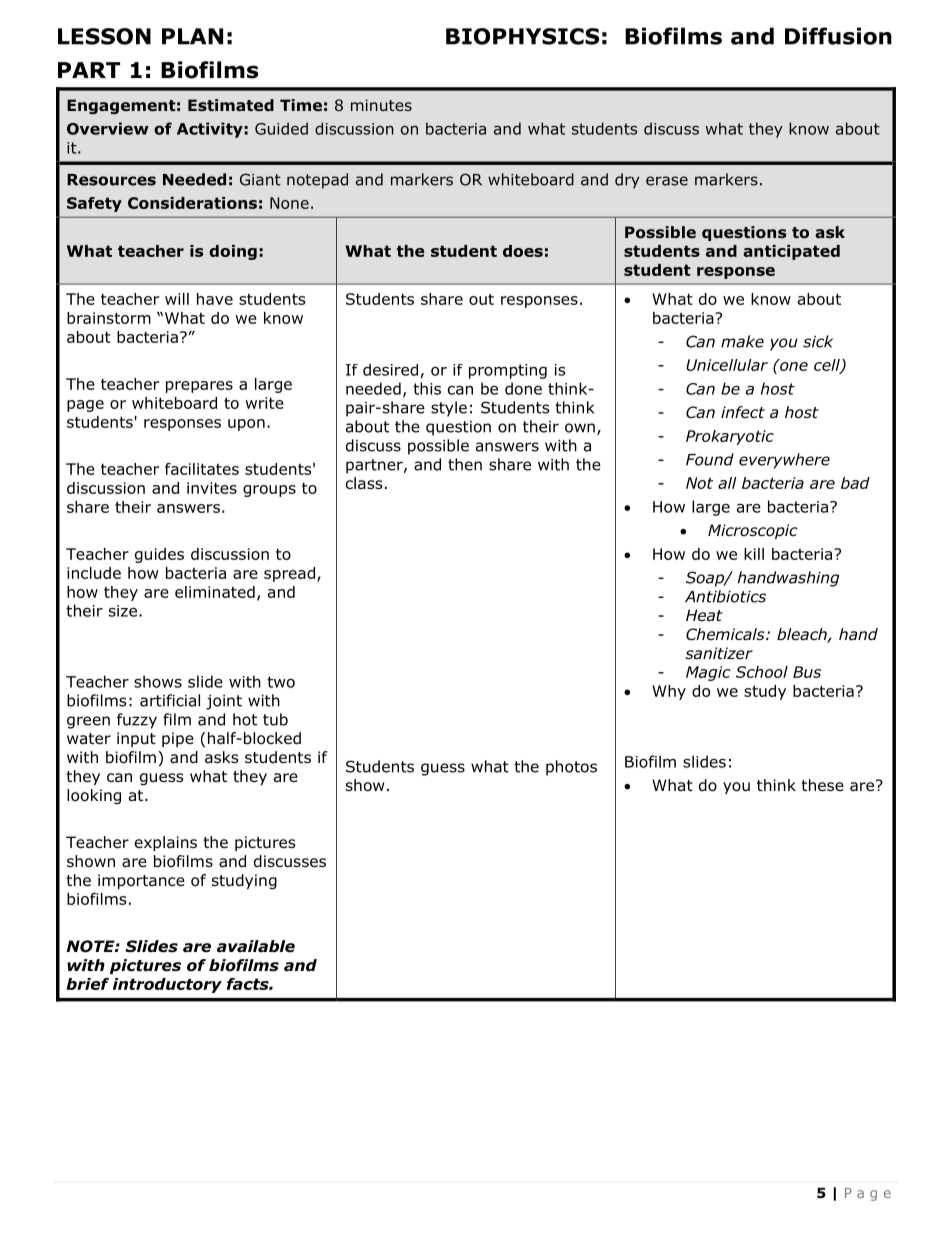 The height and width of the screenshot is (1233, 952). I want to click on available, so click(256, 946).
